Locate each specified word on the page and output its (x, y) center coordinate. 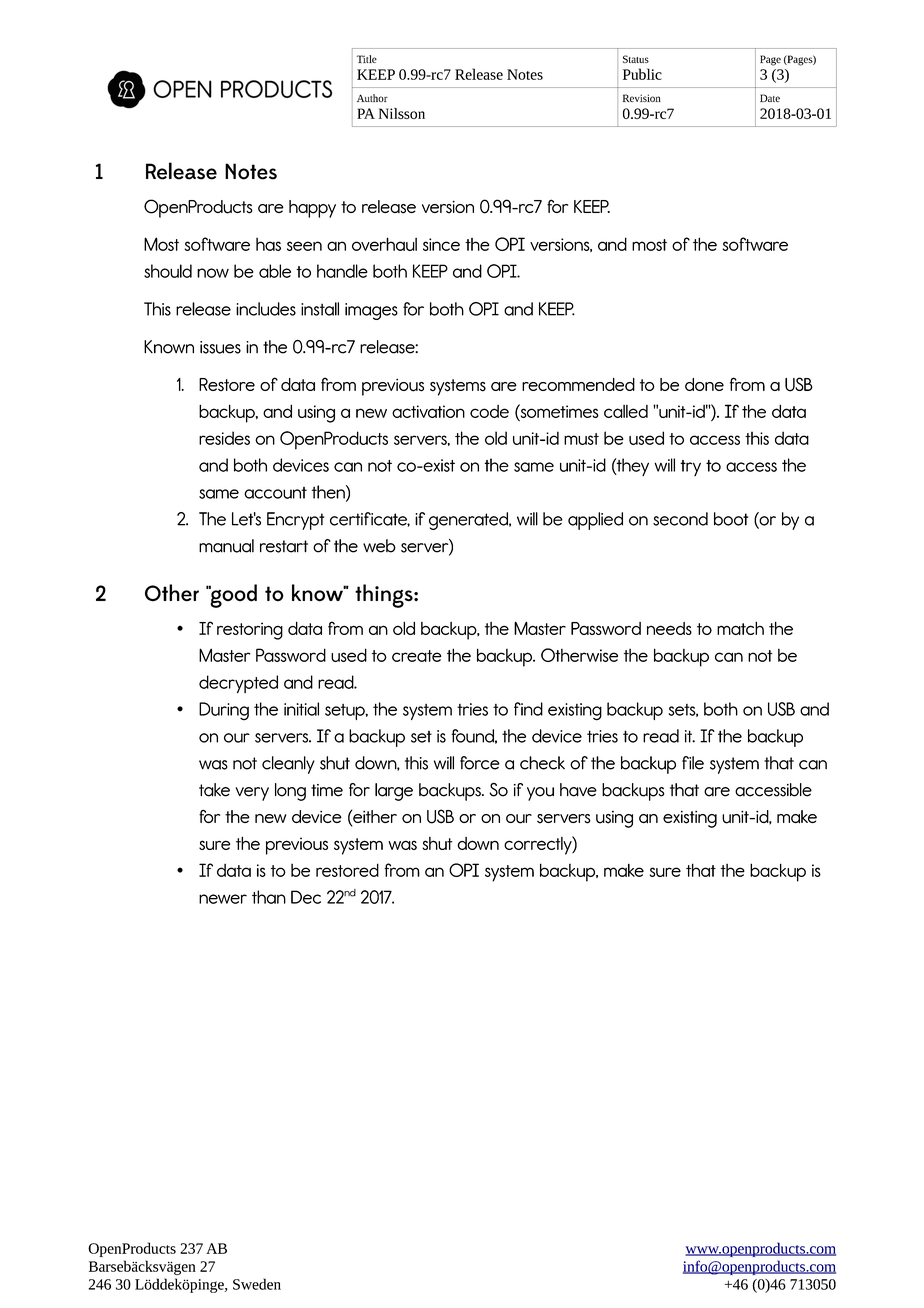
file (693, 763)
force (480, 763)
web (379, 546)
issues (220, 347)
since (441, 244)
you (540, 794)
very (252, 794)
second (680, 519)
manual (226, 546)
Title (367, 59)
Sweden (257, 1284)
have (578, 790)
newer (223, 899)
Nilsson (402, 113)
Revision (642, 98)
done (704, 384)
